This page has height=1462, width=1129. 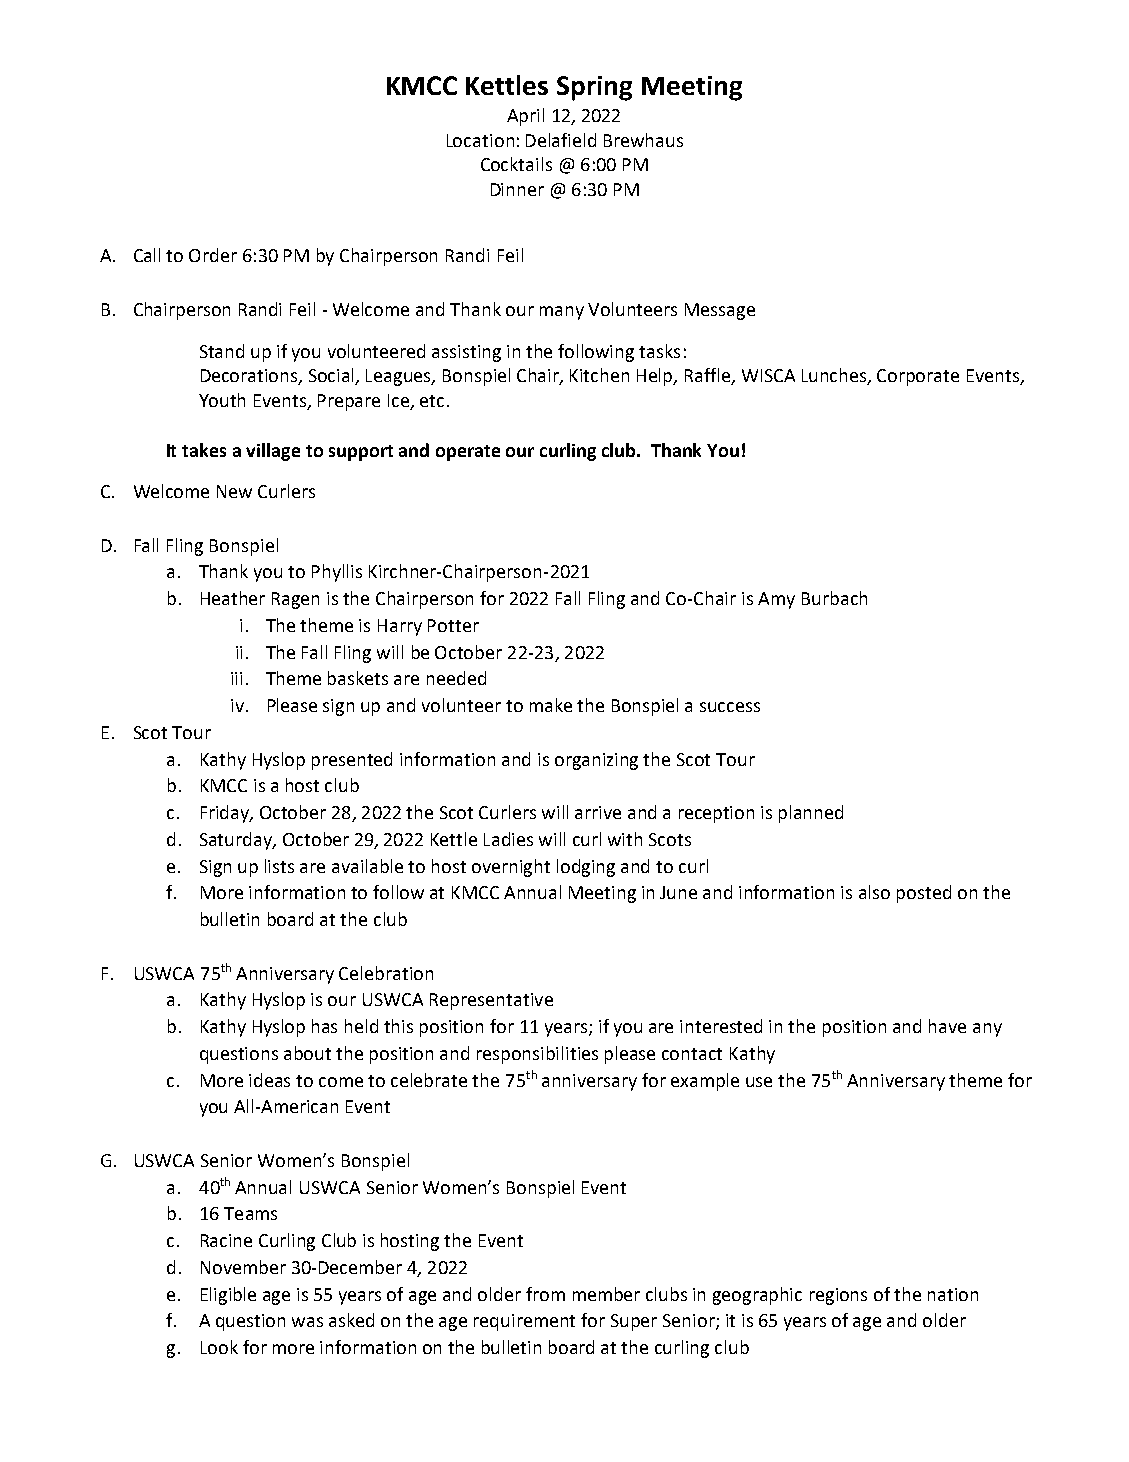 I want to click on April, so click(x=525, y=117).
